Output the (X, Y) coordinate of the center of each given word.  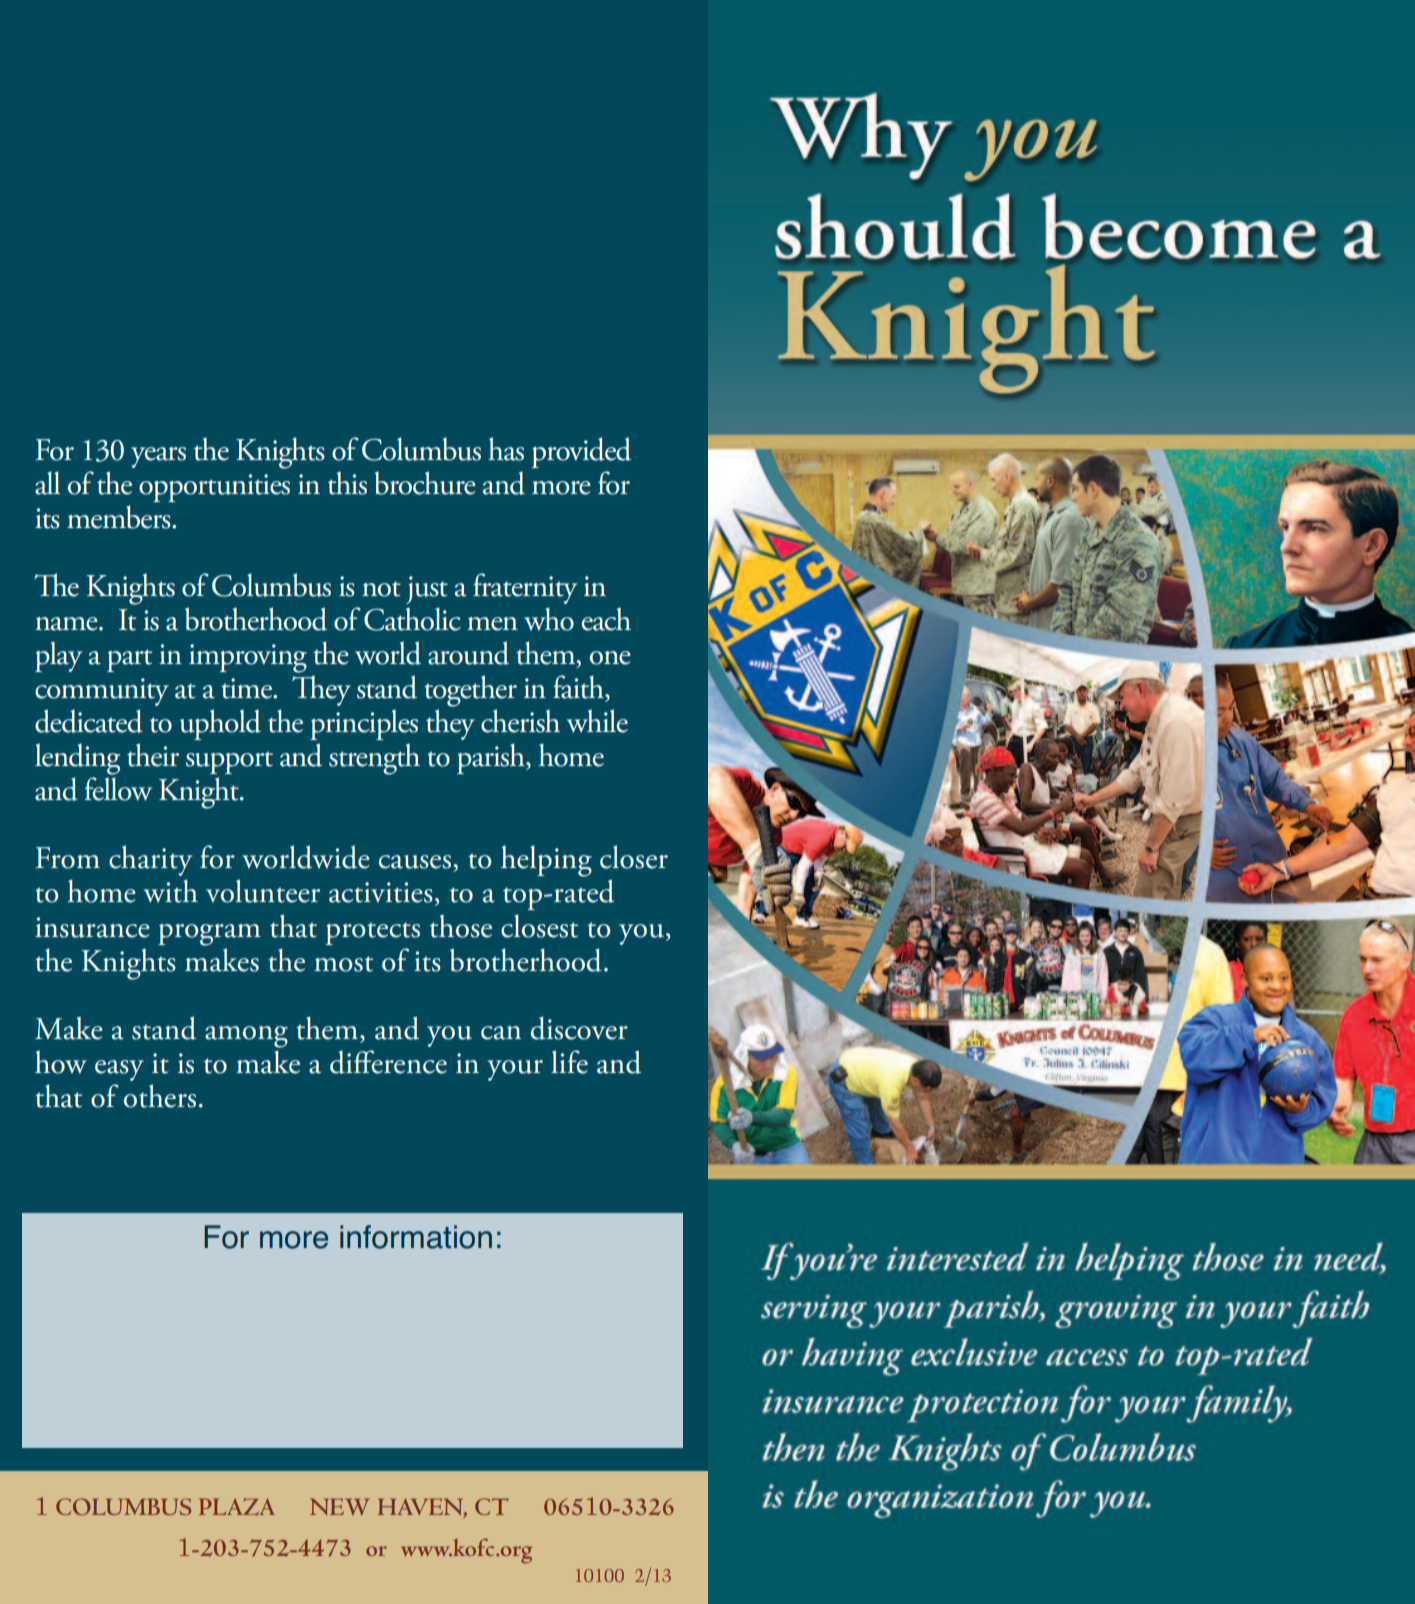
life (569, 1062)
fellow (118, 789)
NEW (340, 1507)
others (160, 1096)
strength (374, 759)
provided (581, 452)
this (347, 483)
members (120, 517)
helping (546, 861)
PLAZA (237, 1506)
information (416, 1237)
